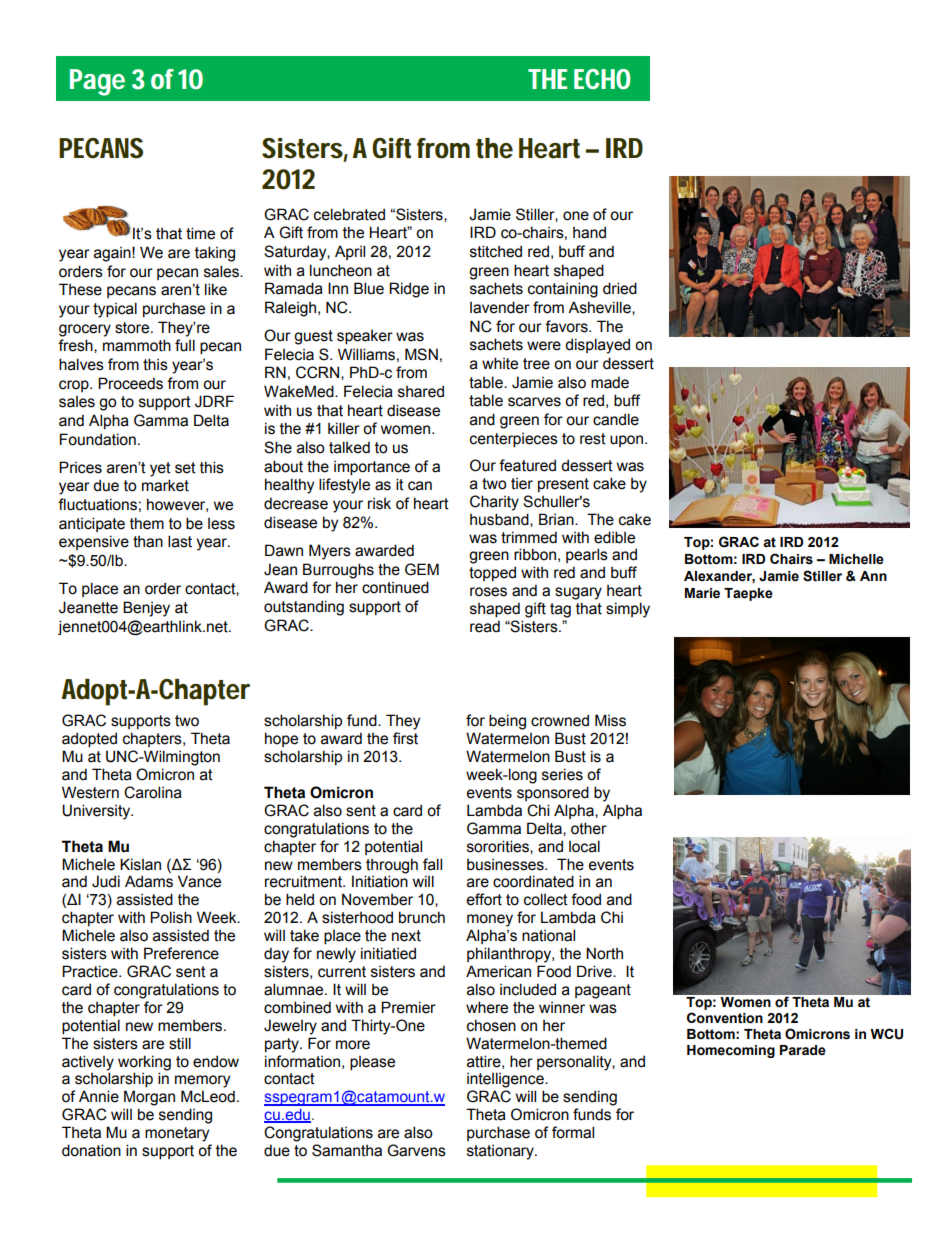  I want to click on yet, so click(160, 469).
